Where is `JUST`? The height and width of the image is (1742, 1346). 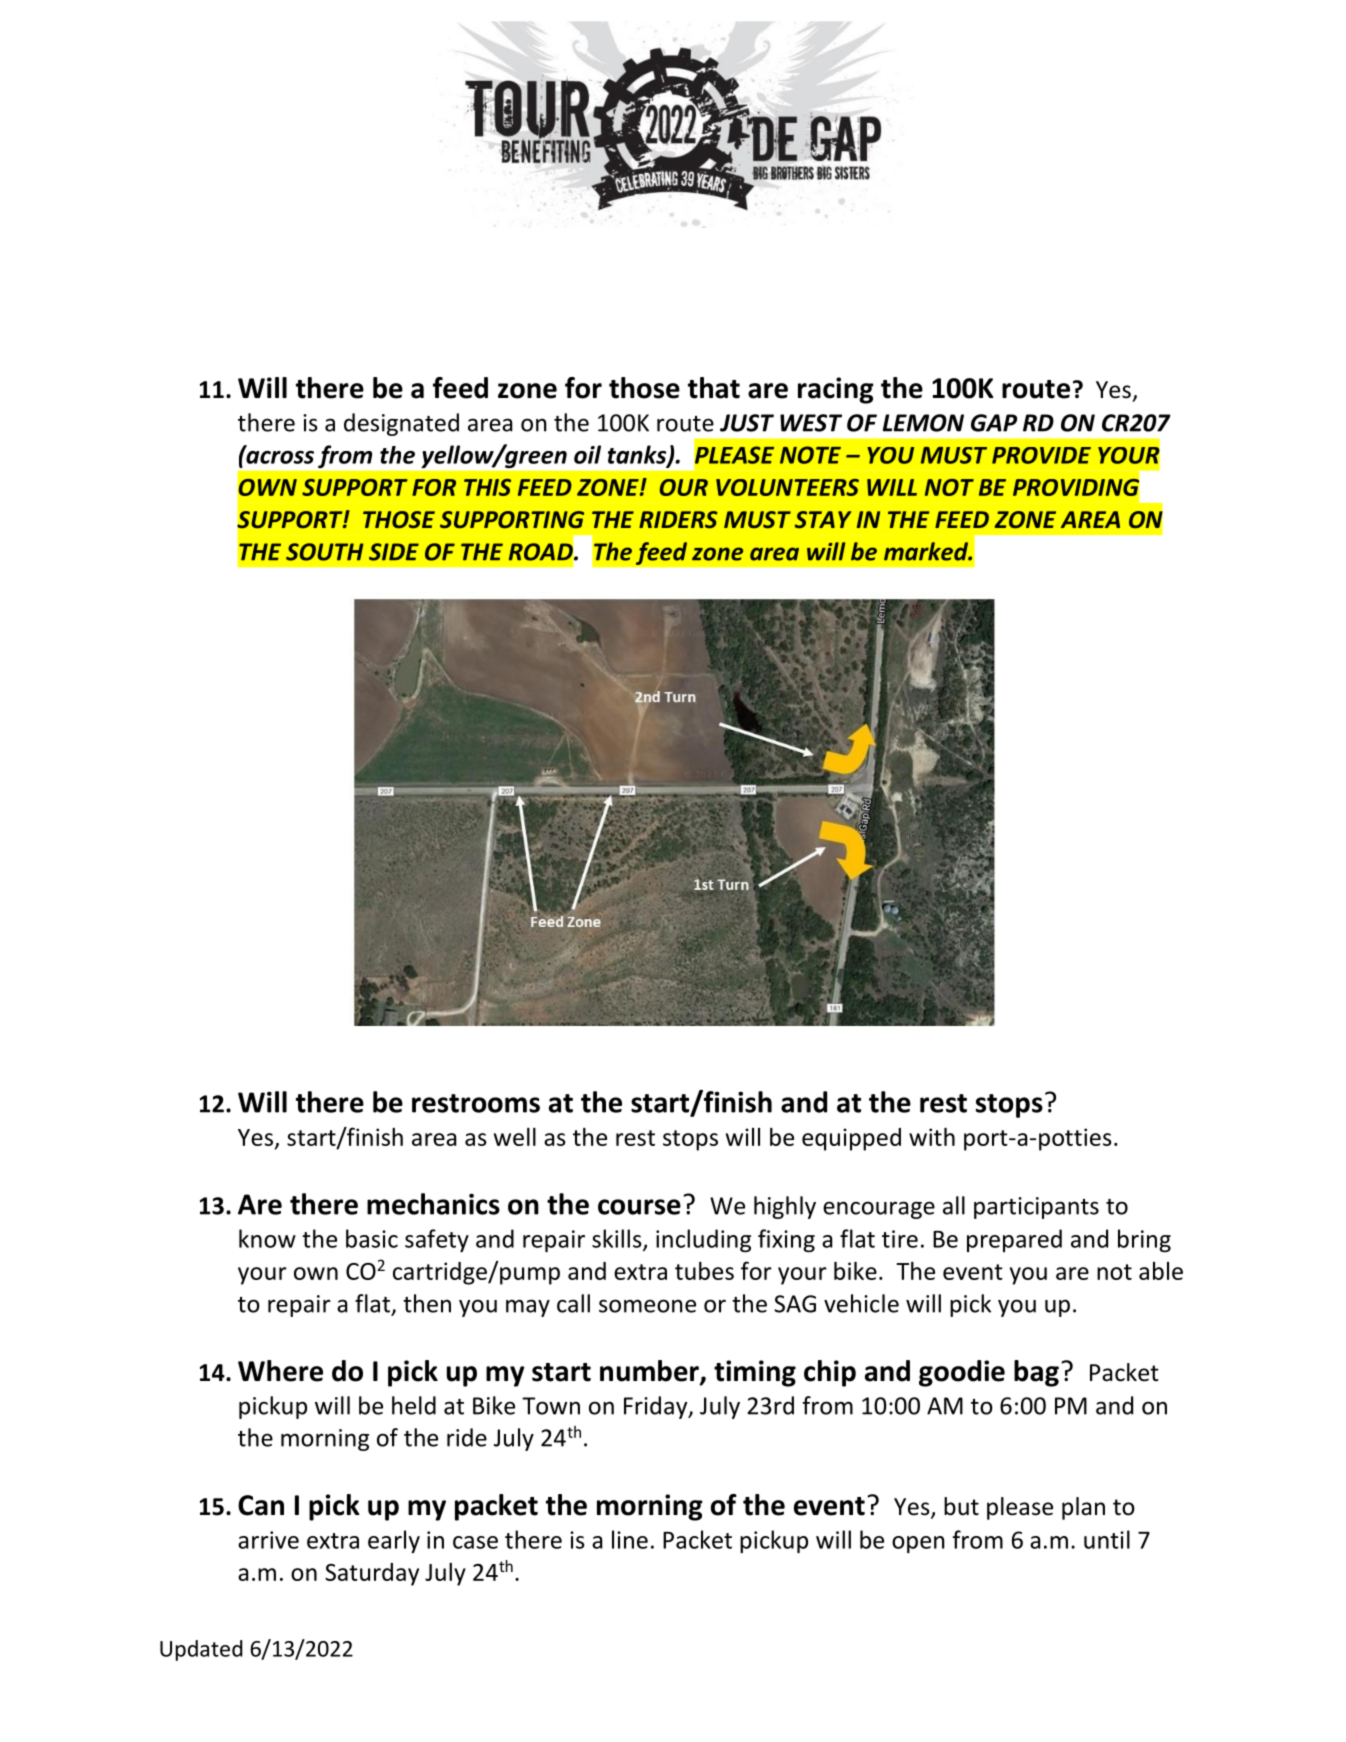
JUST is located at coordinates (747, 423).
